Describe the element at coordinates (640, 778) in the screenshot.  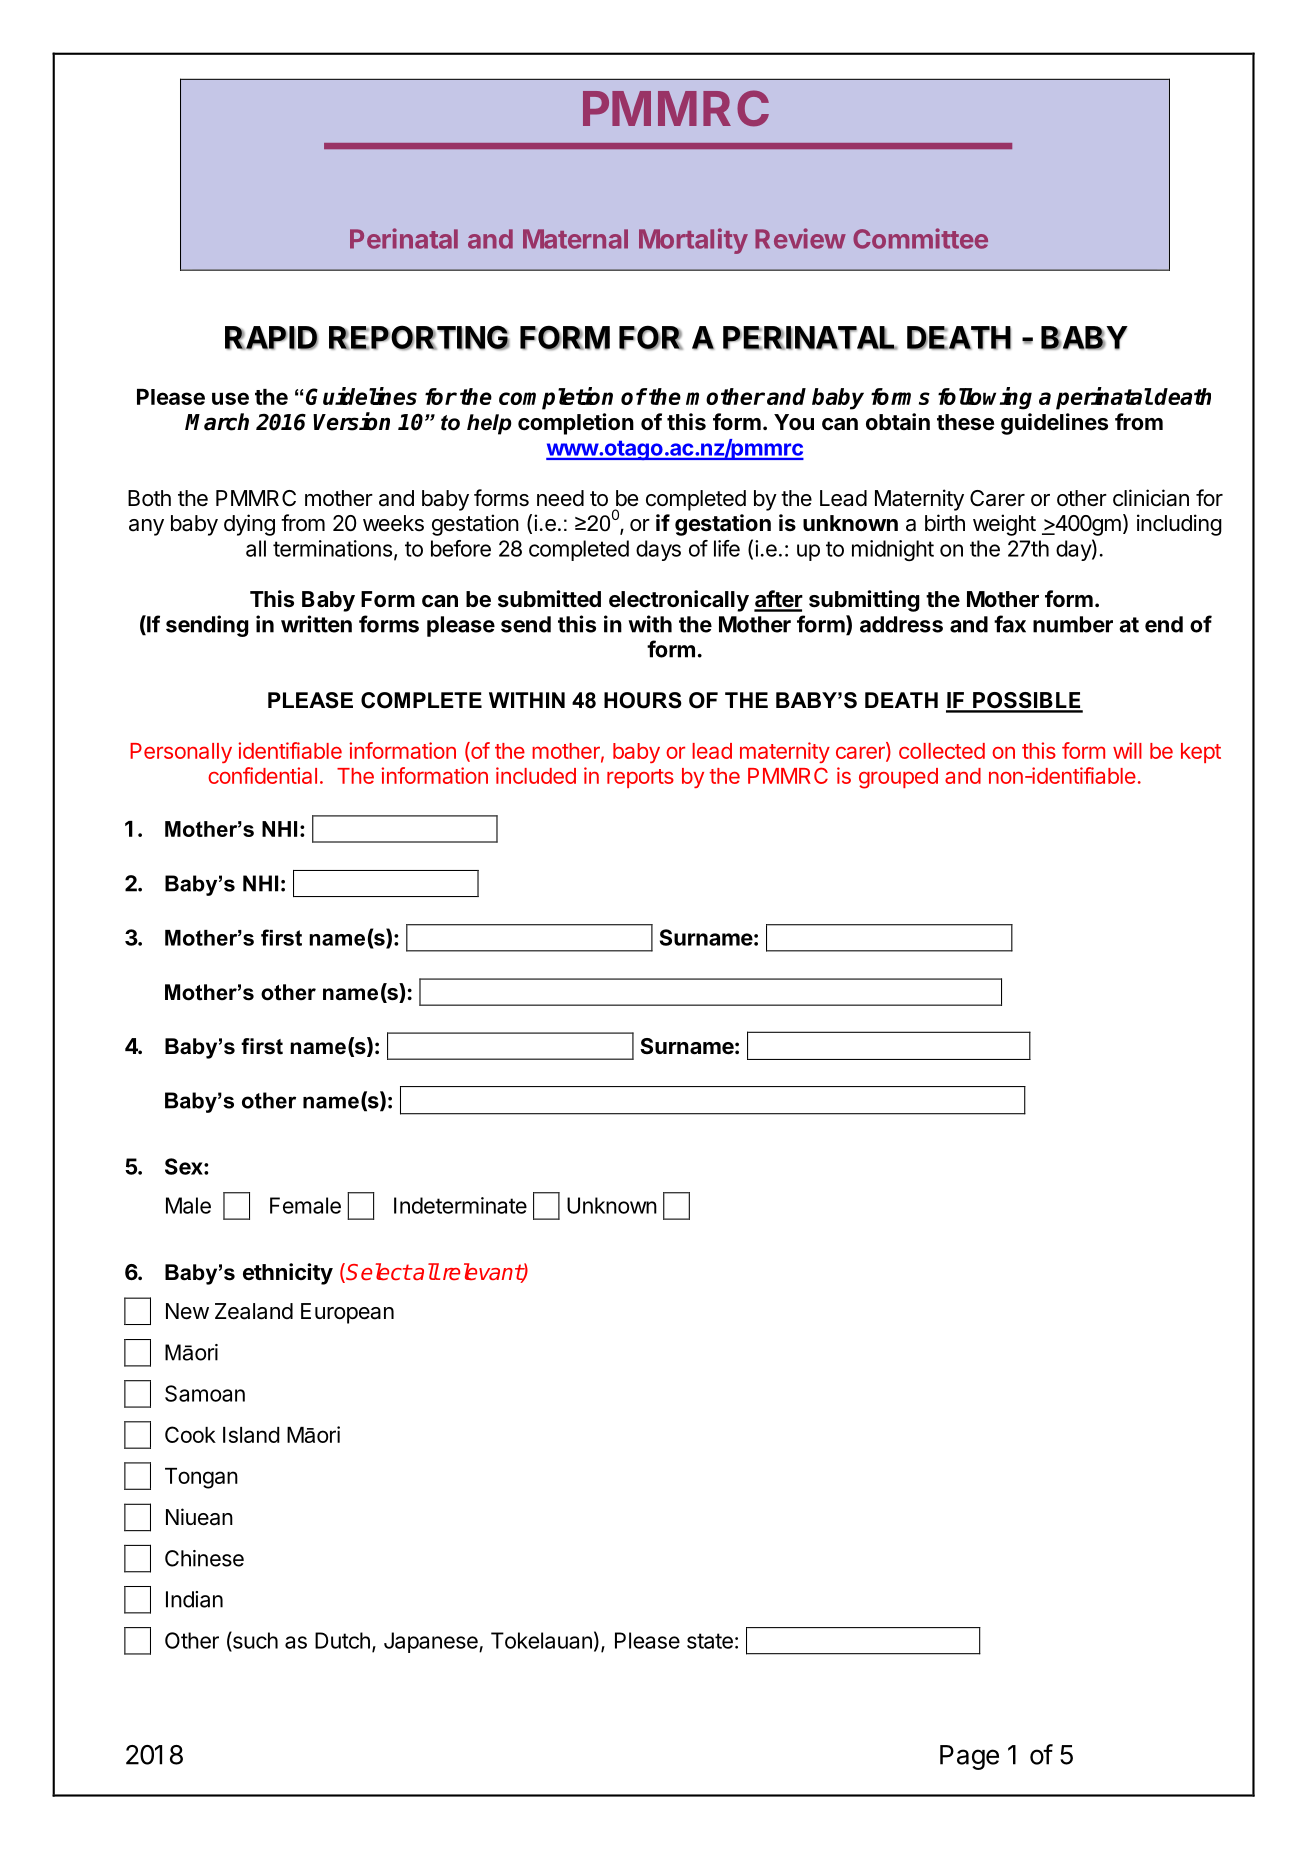
I see `reports` at that location.
